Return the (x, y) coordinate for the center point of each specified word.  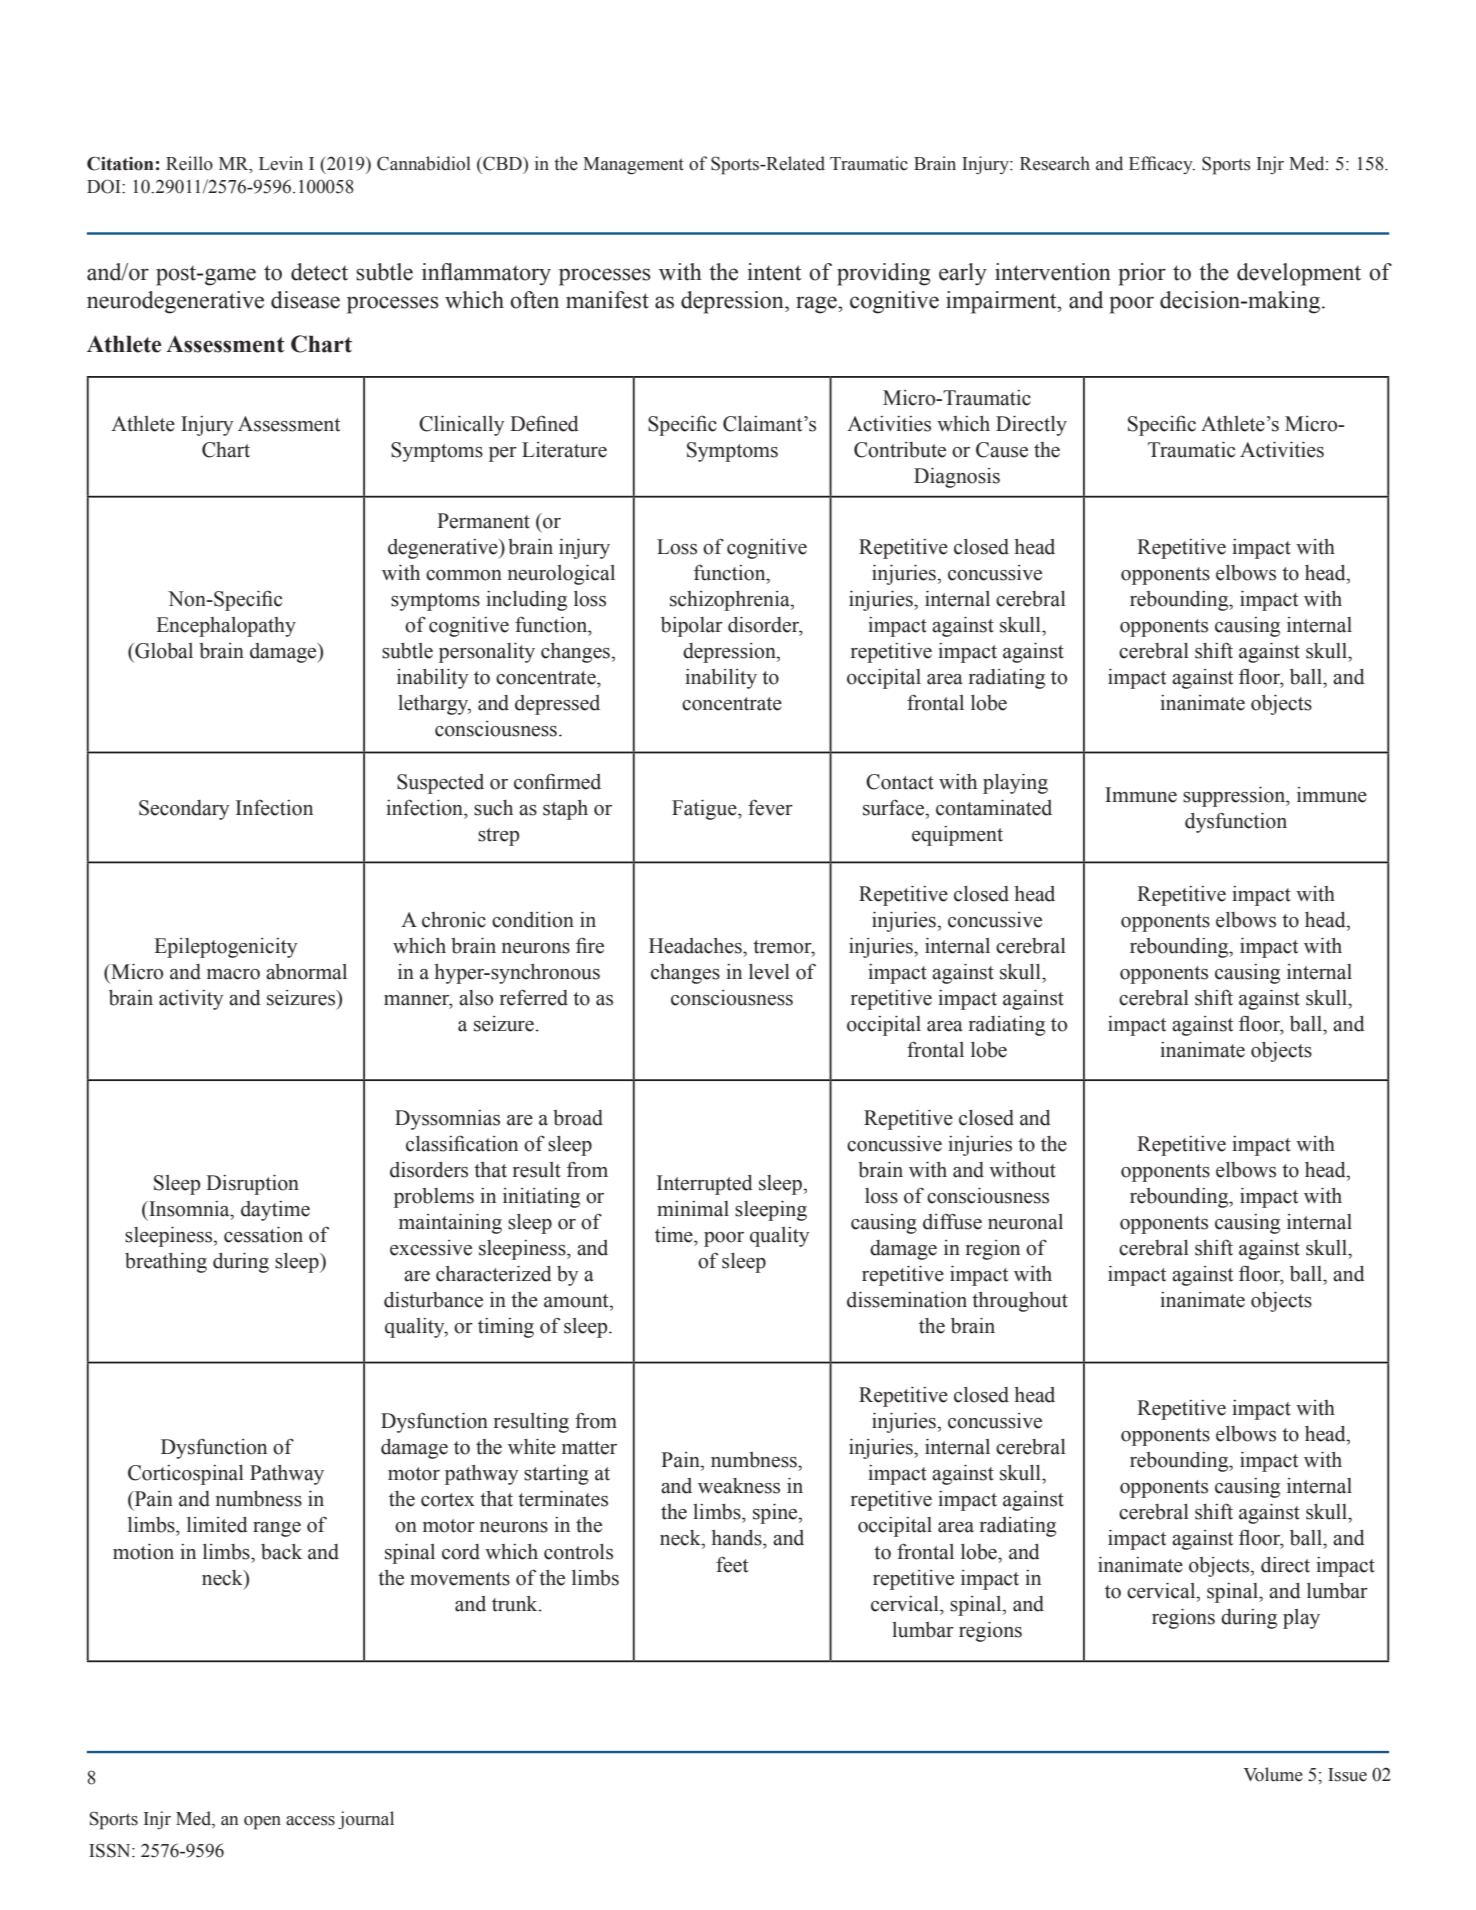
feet (732, 1564)
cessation (263, 1234)
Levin (281, 163)
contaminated (994, 807)
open (262, 1823)
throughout (1020, 1302)
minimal (693, 1209)
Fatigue (705, 809)
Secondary (184, 810)
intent (775, 272)
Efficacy (1162, 165)
